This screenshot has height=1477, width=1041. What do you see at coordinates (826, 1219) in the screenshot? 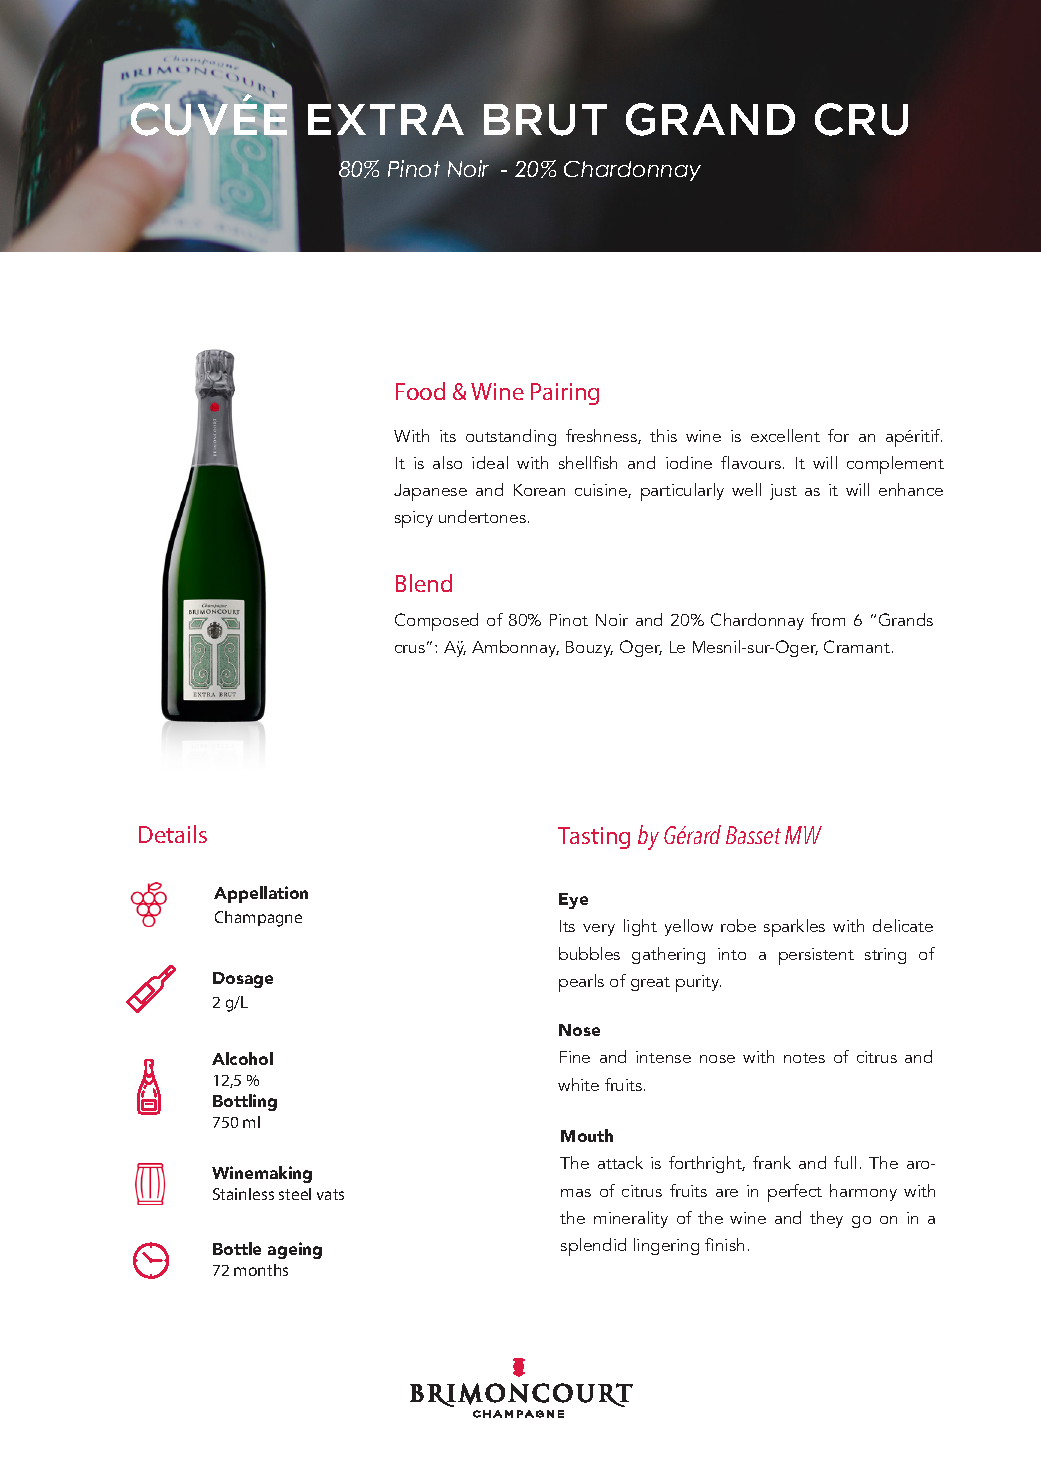
I see `they` at bounding box center [826, 1219].
